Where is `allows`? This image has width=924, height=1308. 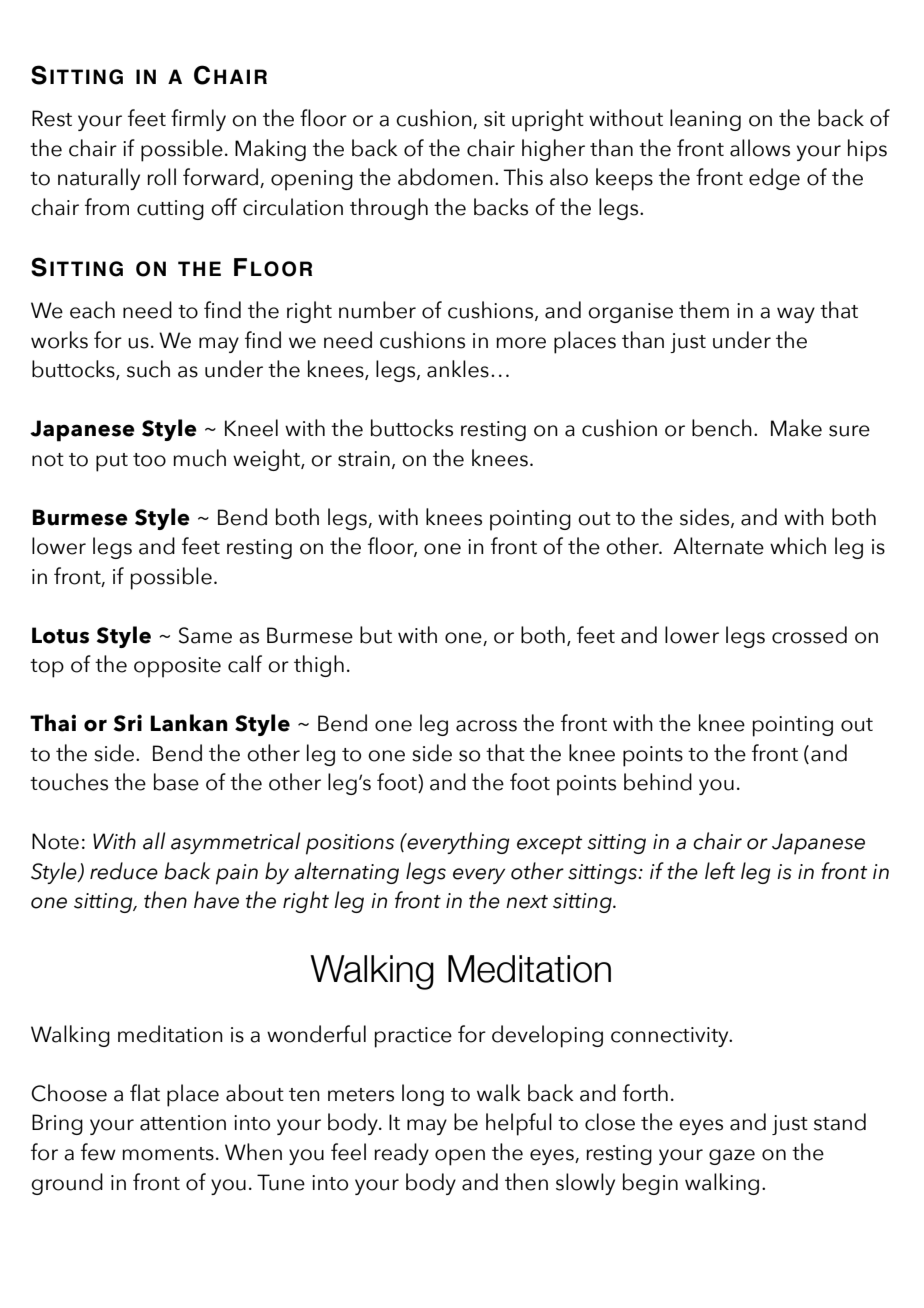 allows is located at coordinates (760, 148).
